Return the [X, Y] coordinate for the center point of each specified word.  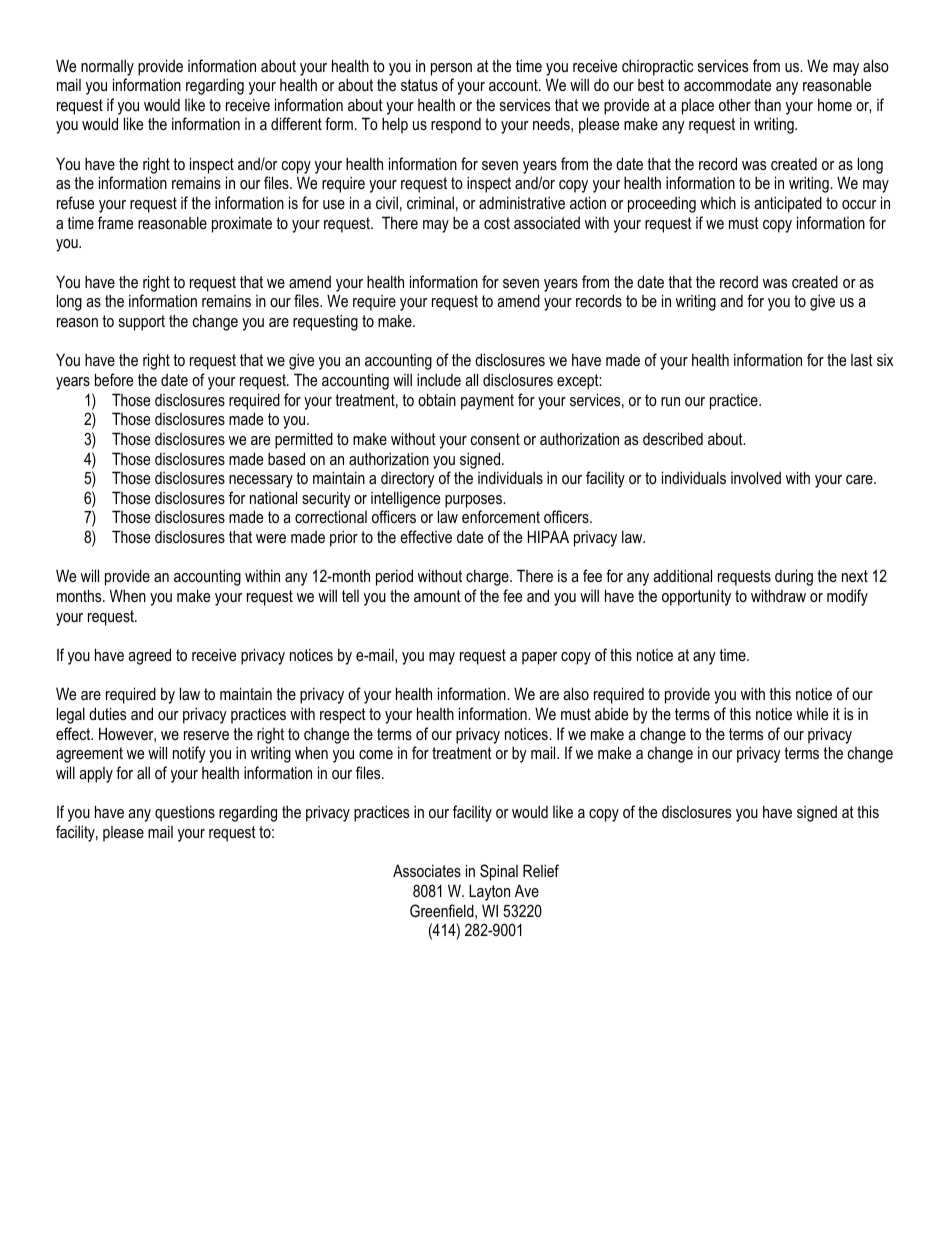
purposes [474, 501]
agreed [149, 656]
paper [539, 658]
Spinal [499, 872]
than [767, 104]
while [812, 713]
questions [185, 813]
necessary [261, 481]
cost [497, 223]
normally [107, 67]
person [451, 69]
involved [756, 477]
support [142, 323]
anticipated [788, 204]
